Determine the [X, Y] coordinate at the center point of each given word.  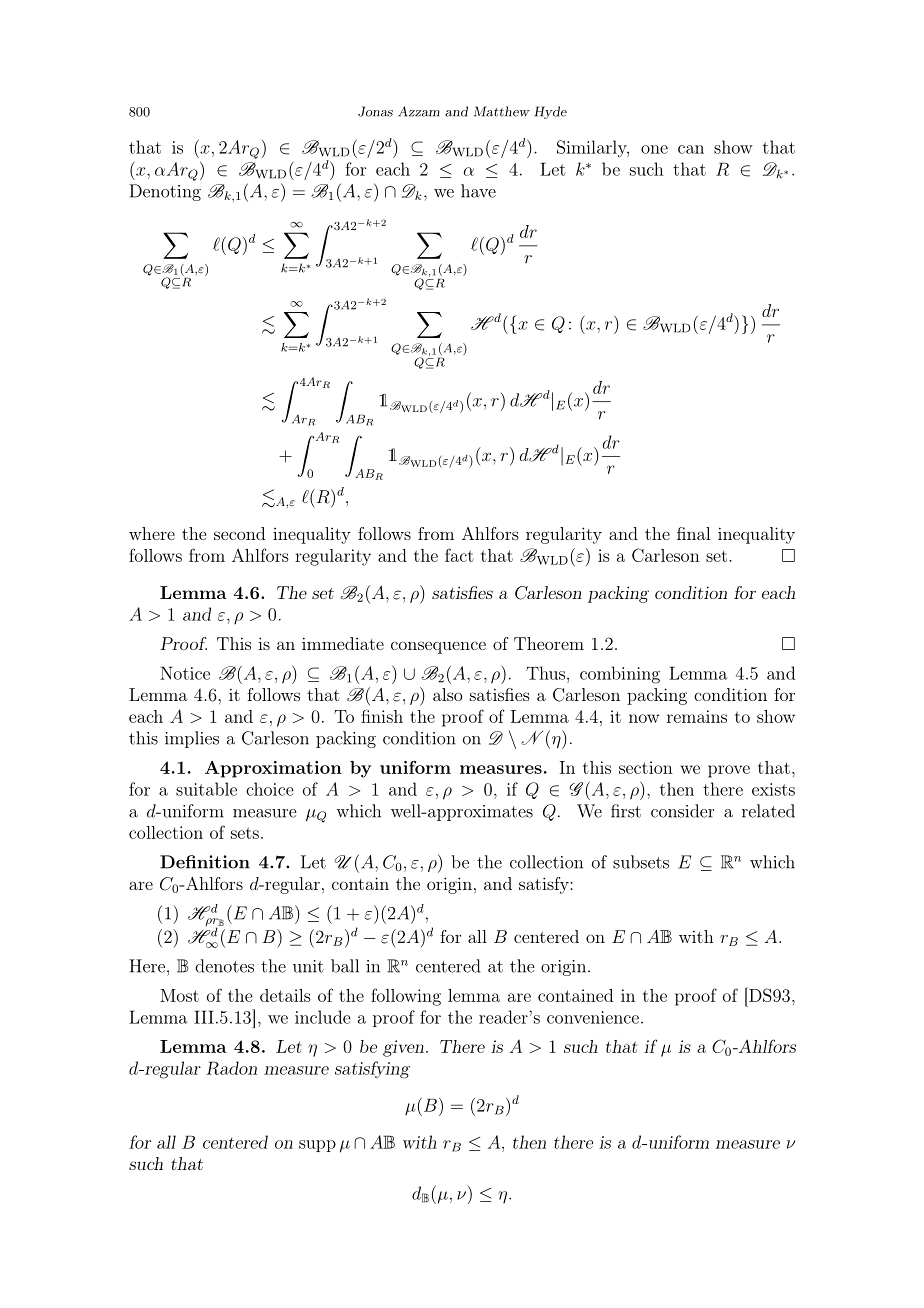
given [403, 1048]
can [691, 149]
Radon [231, 1068]
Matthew [502, 111]
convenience [593, 1017]
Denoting [165, 192]
